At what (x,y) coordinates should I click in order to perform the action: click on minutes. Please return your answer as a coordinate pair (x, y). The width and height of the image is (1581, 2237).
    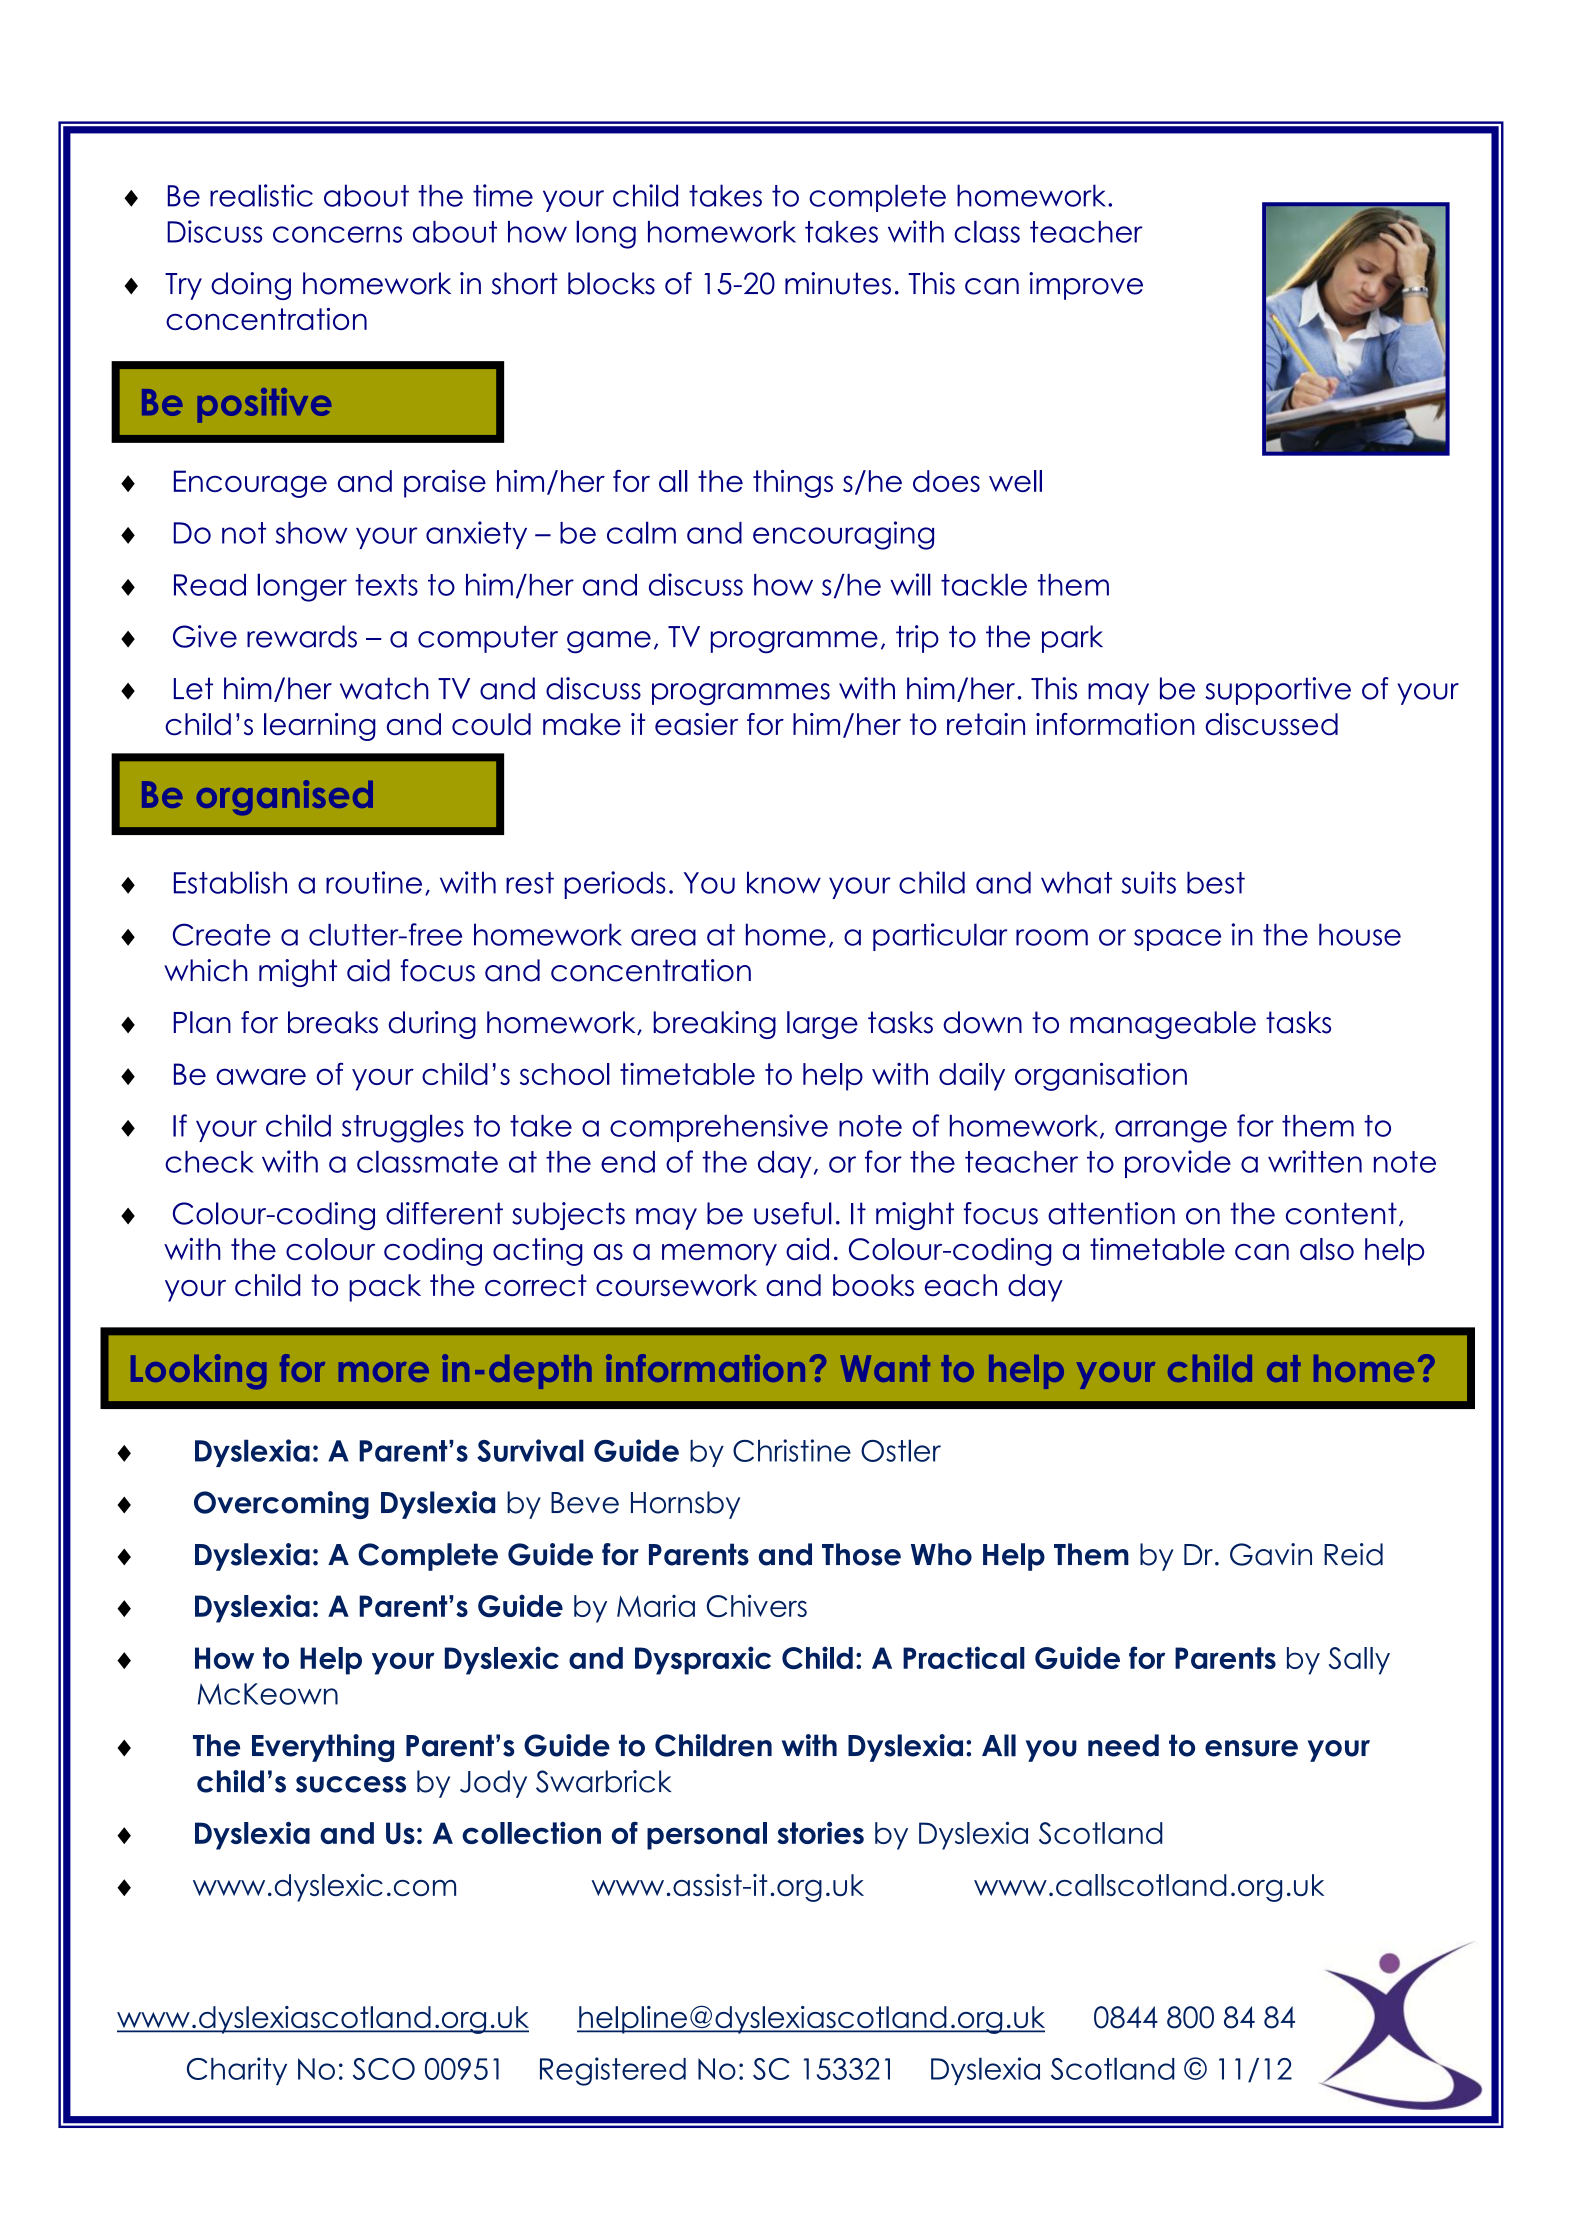
    Looking at the image, I should click on (838, 283).
